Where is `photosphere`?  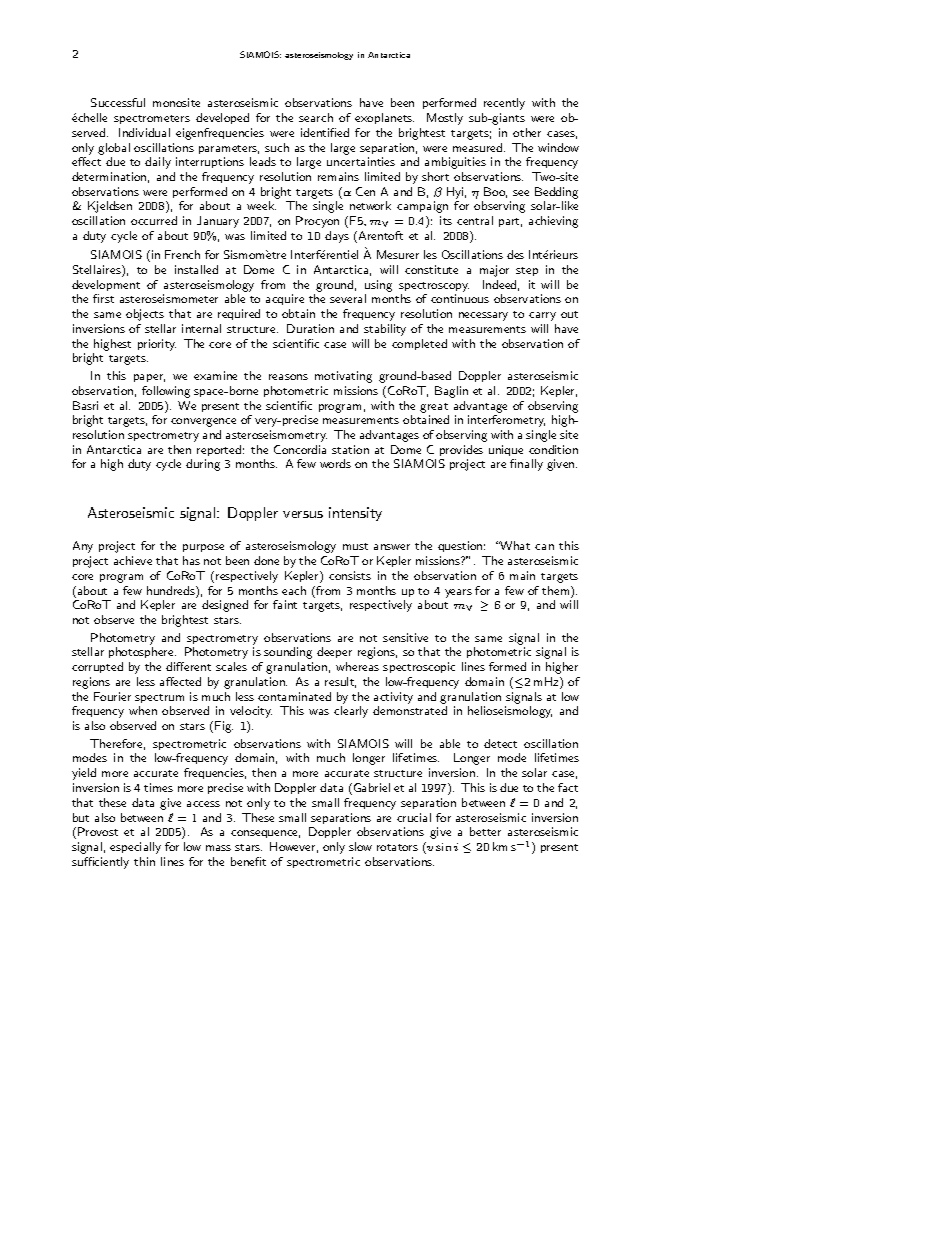 photosphere is located at coordinates (142, 652).
